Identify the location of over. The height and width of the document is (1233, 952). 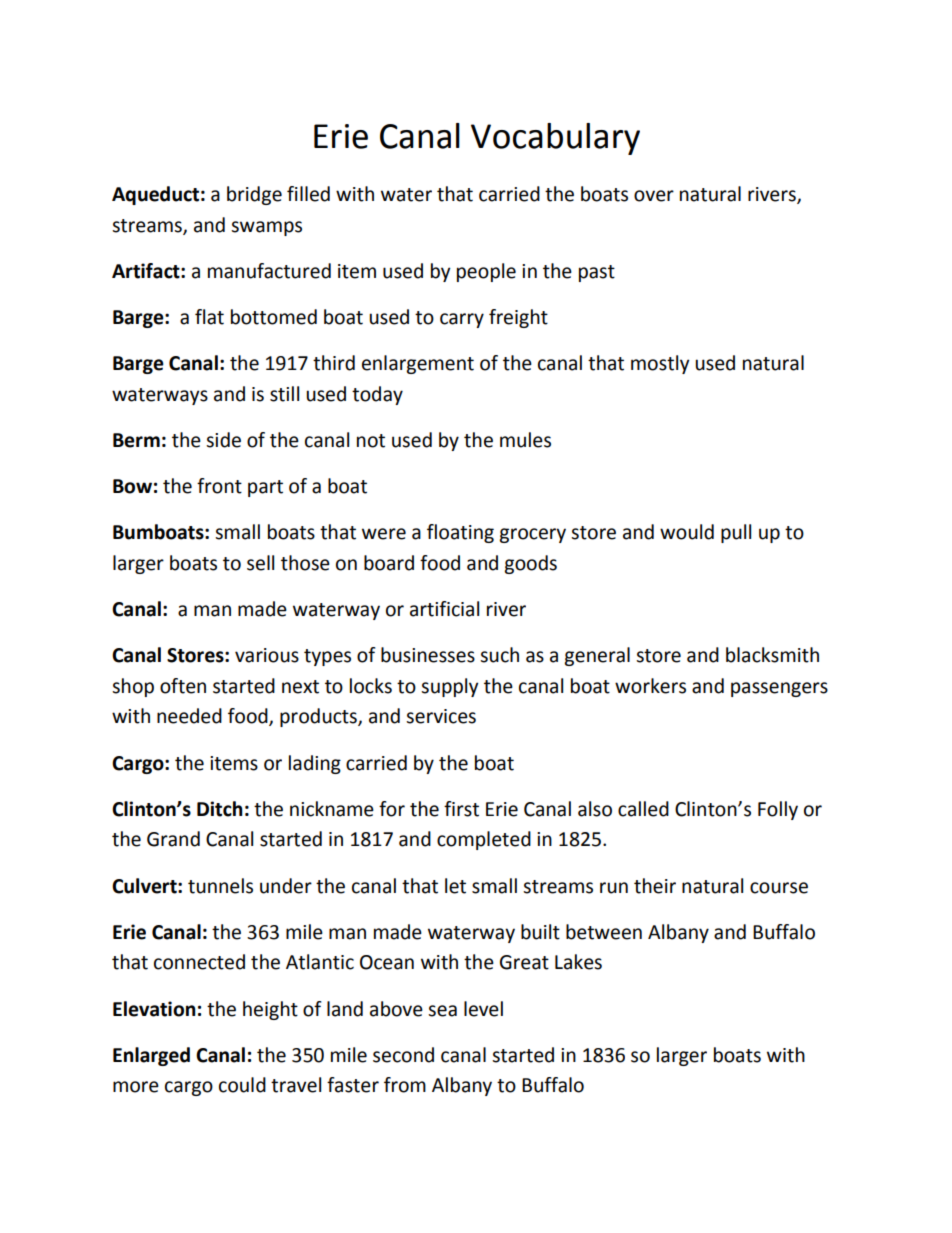
(654, 196).
